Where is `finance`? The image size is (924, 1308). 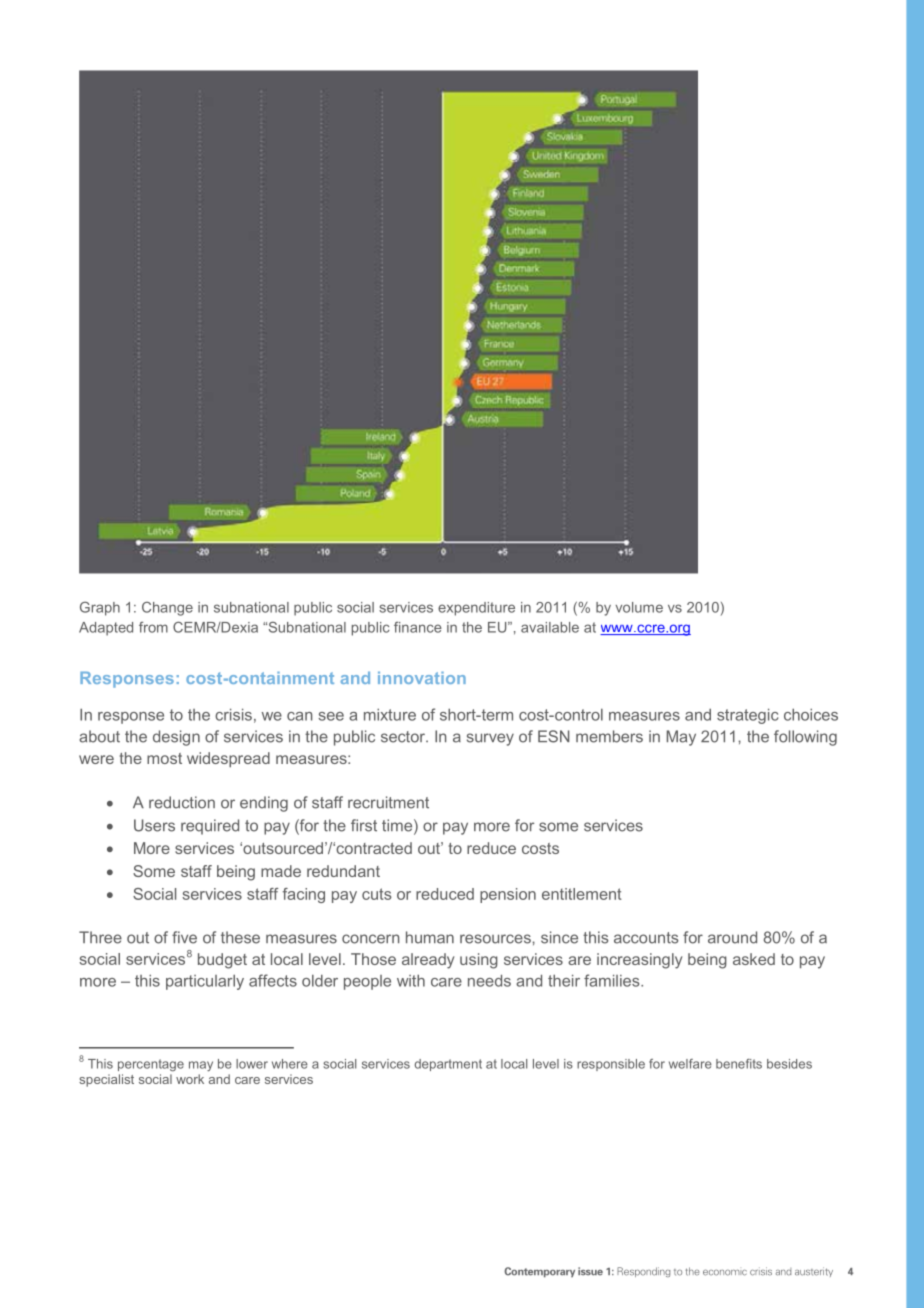 finance is located at coordinates (418, 627).
